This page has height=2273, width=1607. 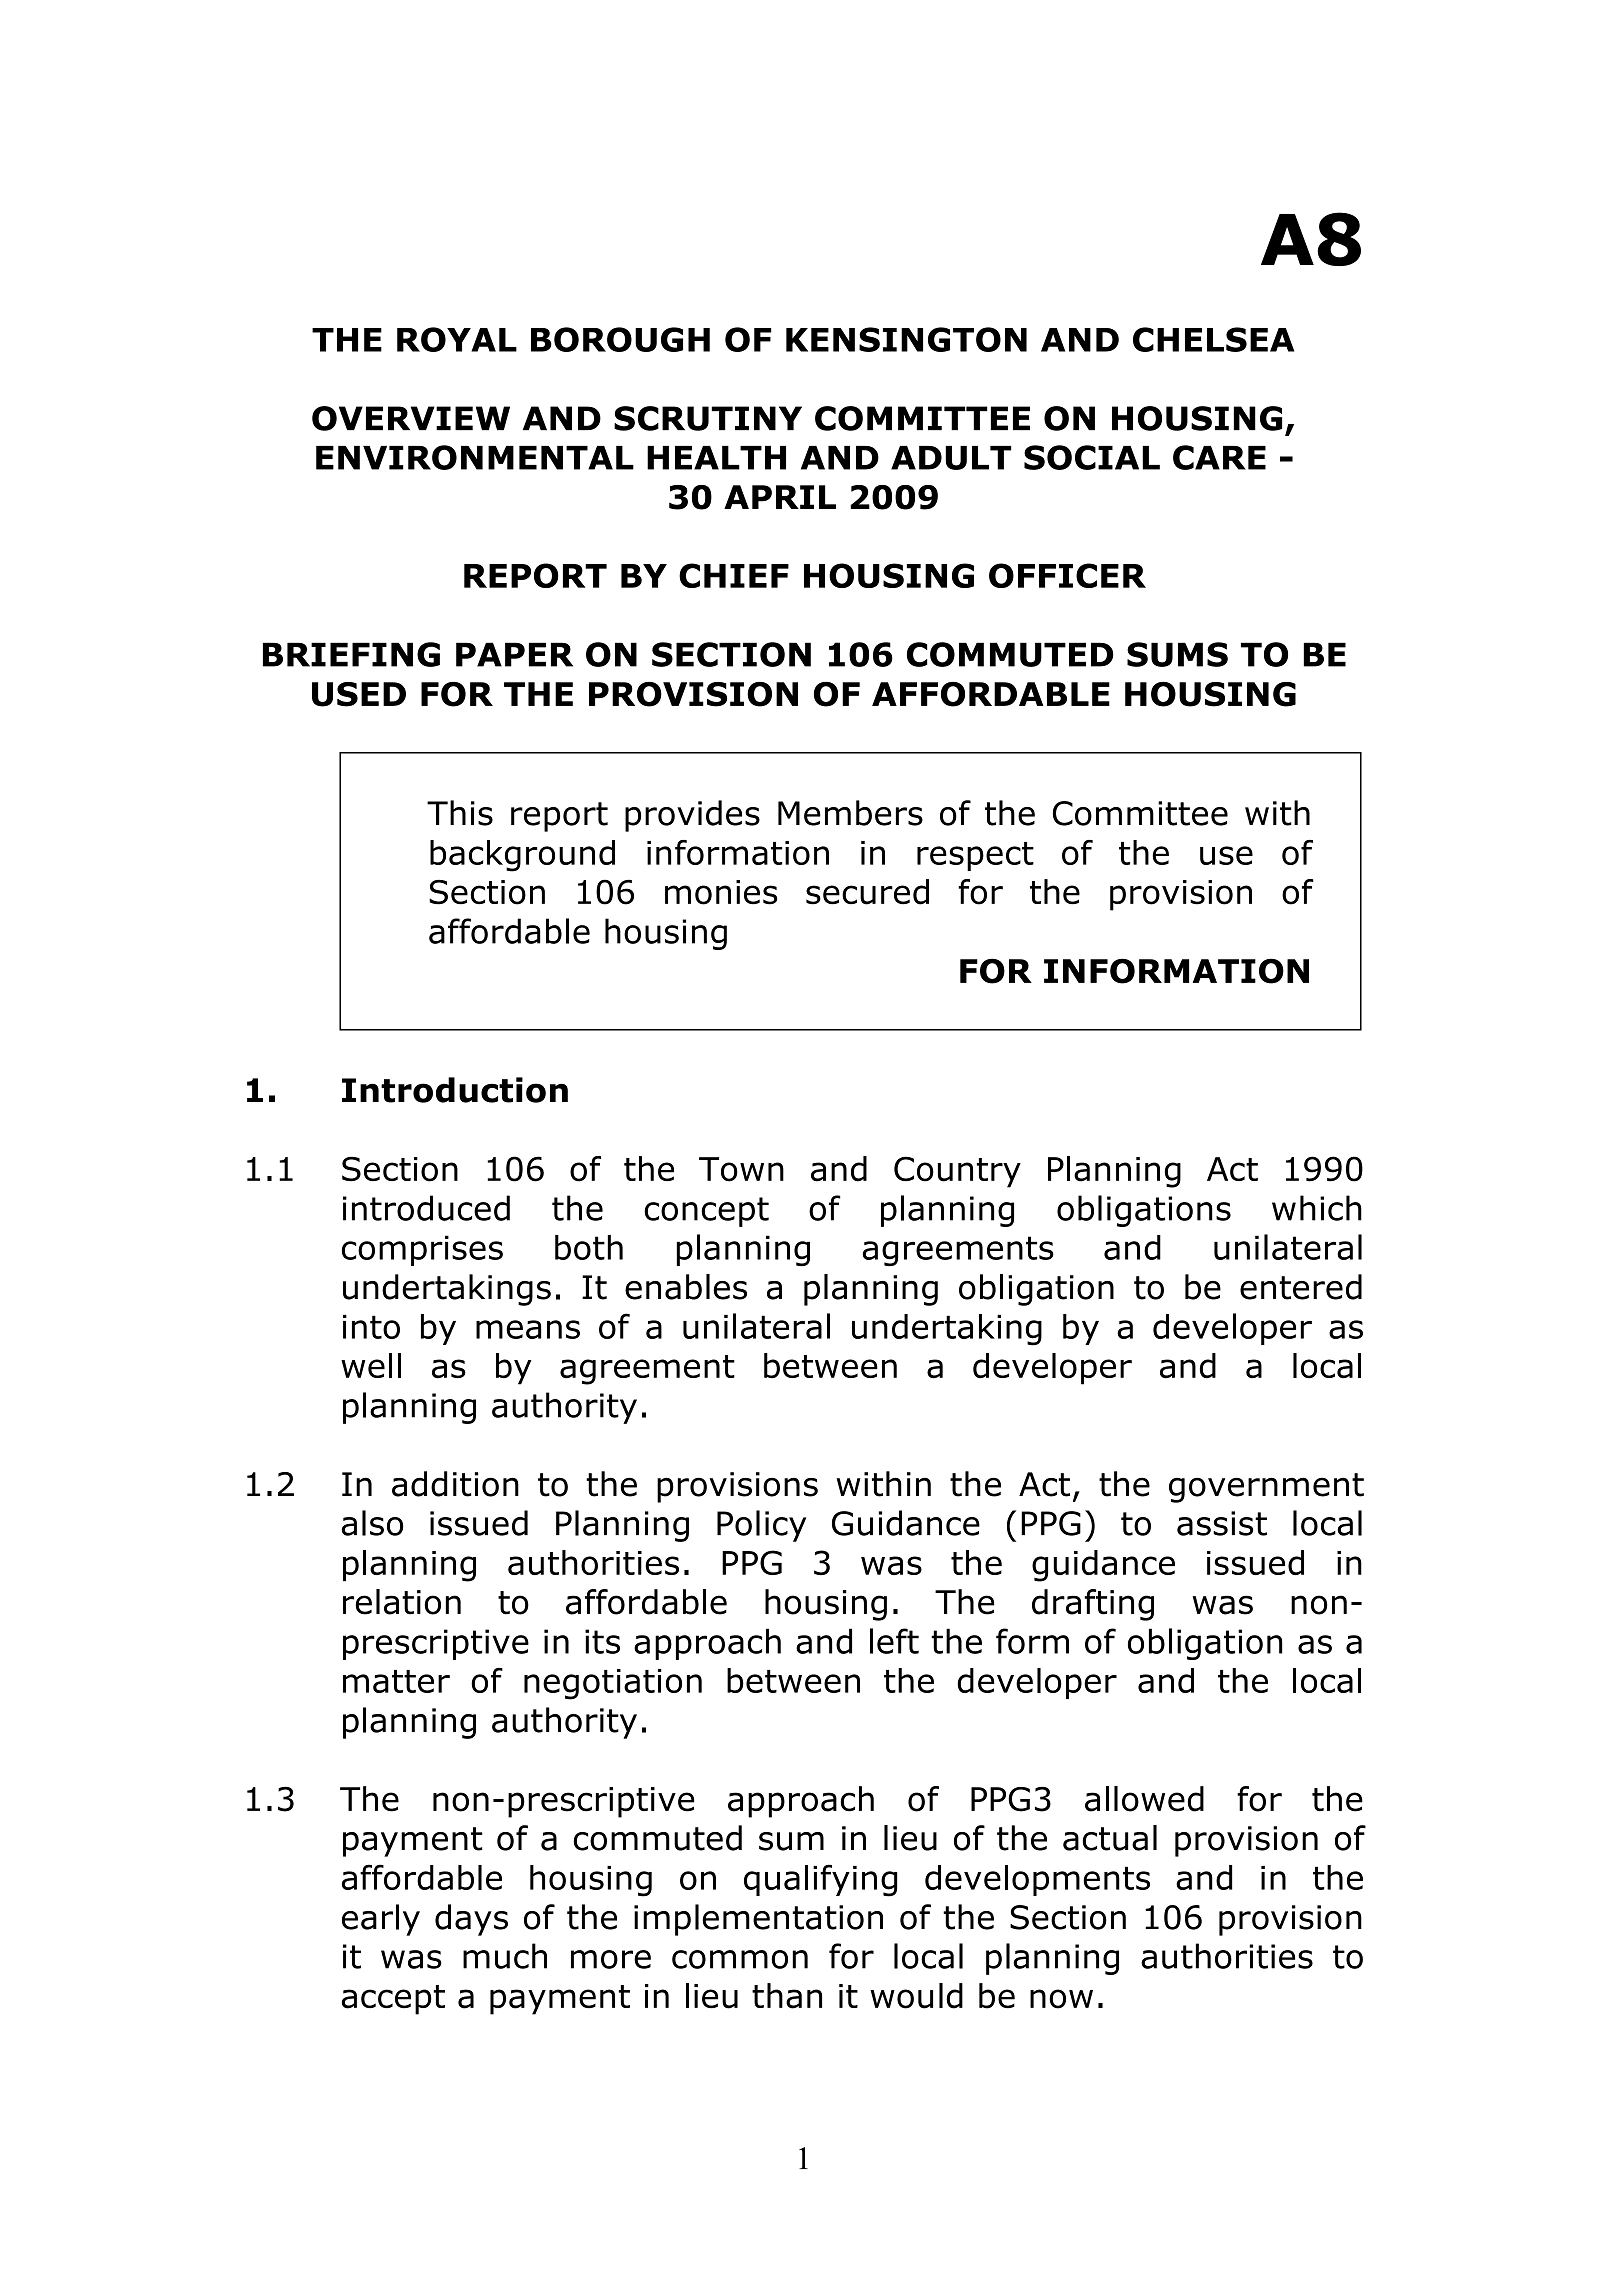 What do you see at coordinates (975, 856) in the page?
I see `respect` at bounding box center [975, 856].
